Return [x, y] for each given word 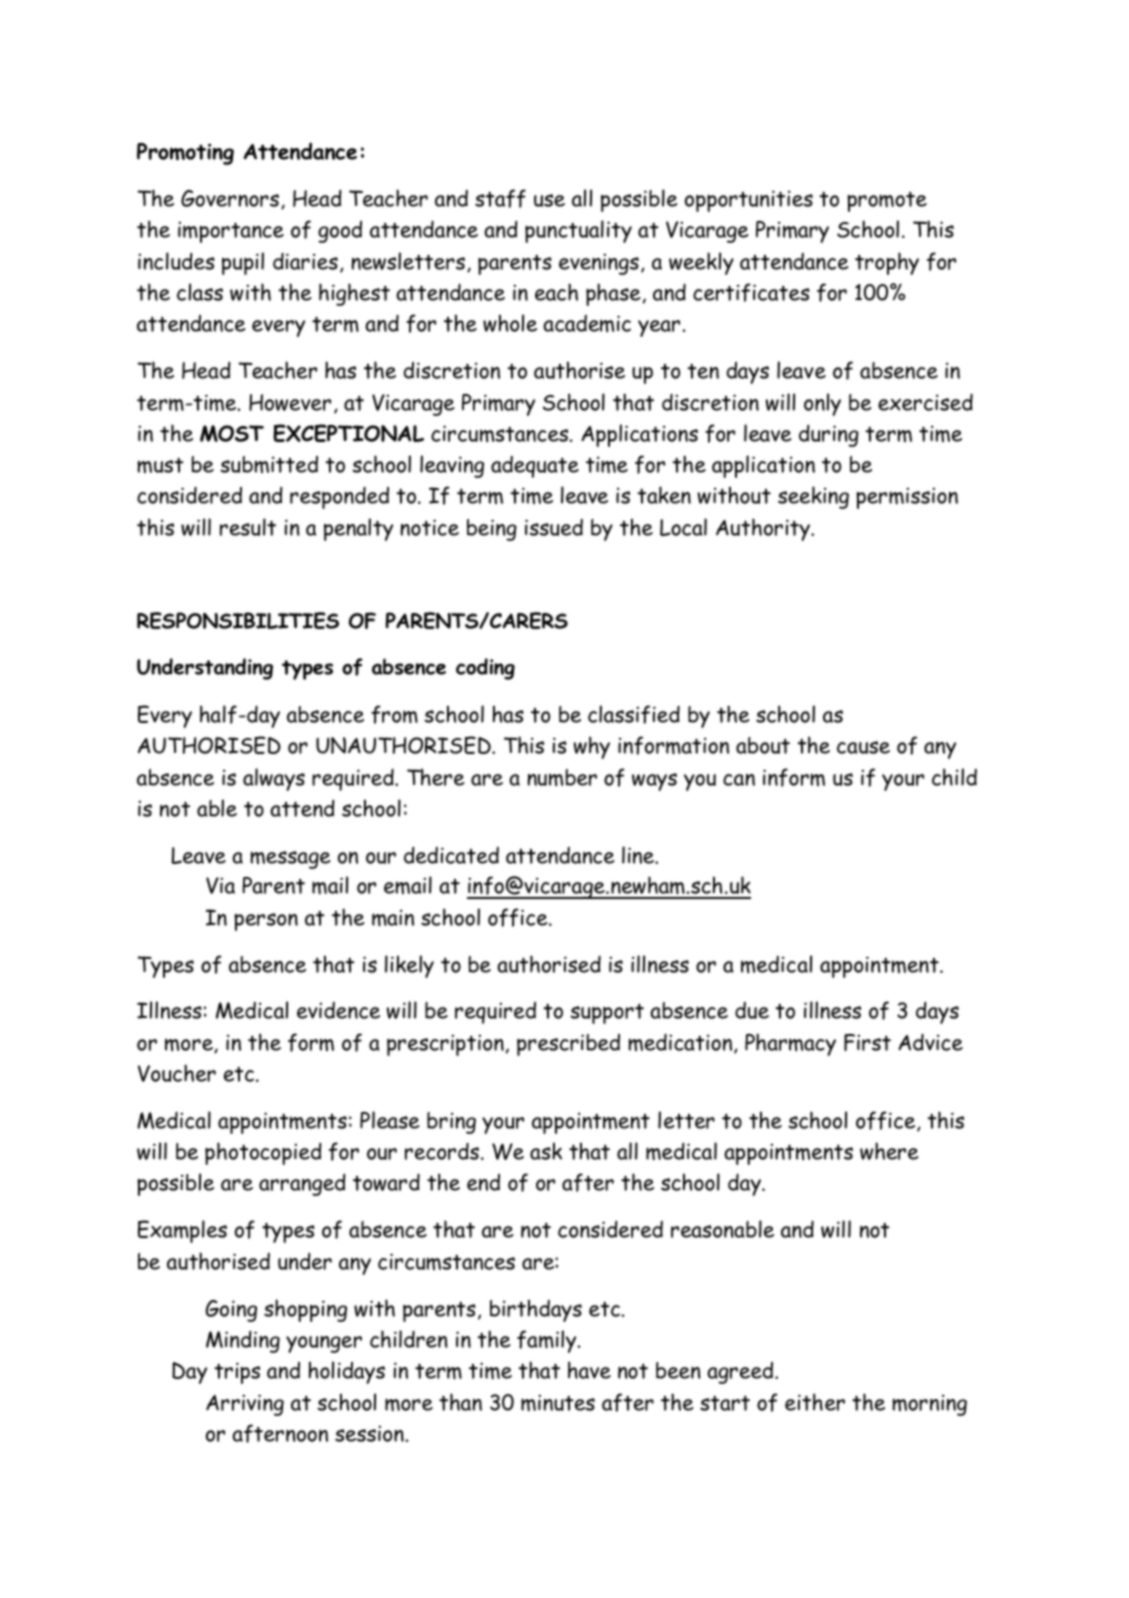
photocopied [263, 1153]
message [290, 860]
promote [887, 202]
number [562, 777]
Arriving [245, 1405]
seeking [813, 497]
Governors [230, 198]
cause [863, 747]
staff [500, 198]
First [867, 1042]
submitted [269, 464]
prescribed [568, 1045]
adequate [535, 467]
